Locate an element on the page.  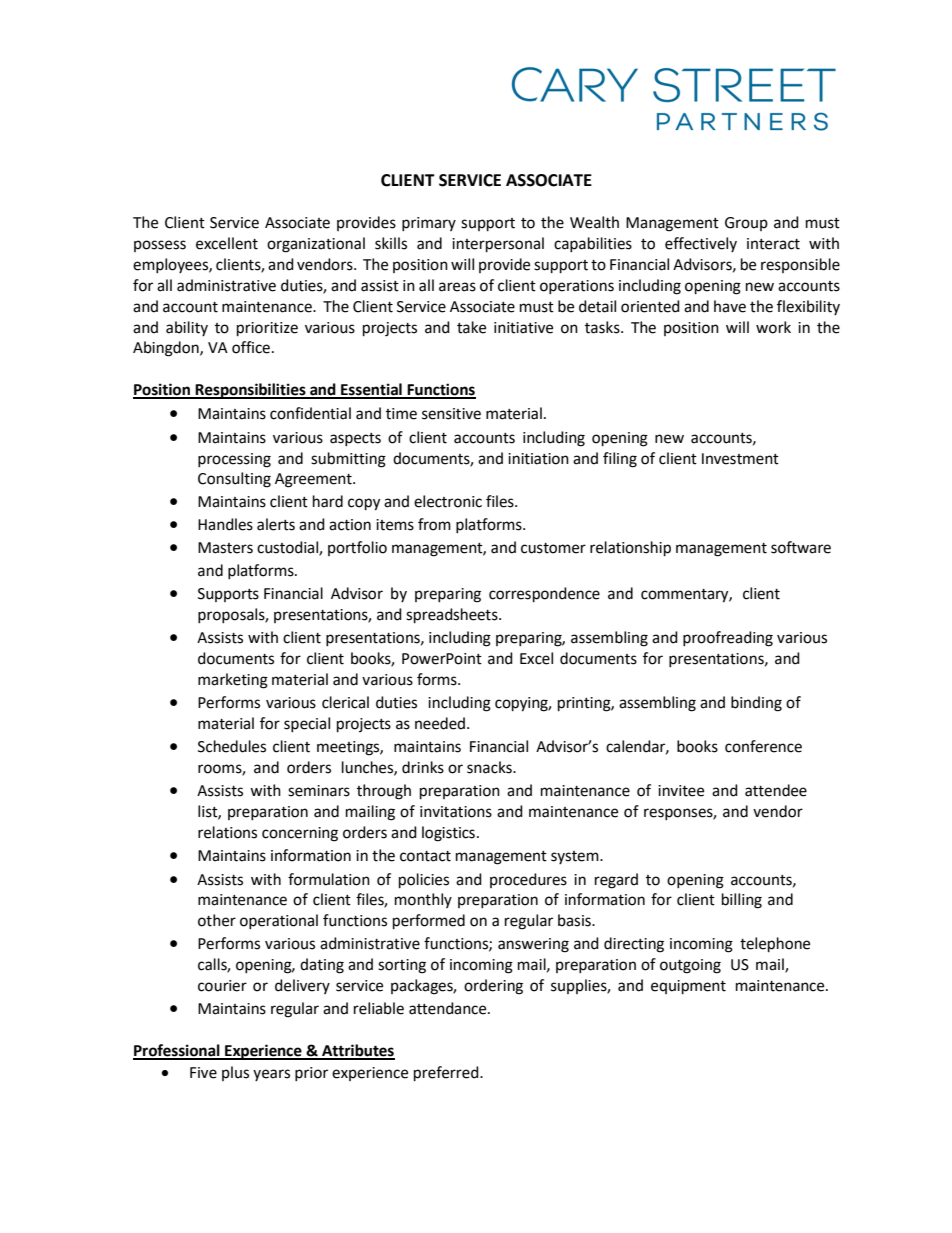
equipment is located at coordinates (688, 987).
